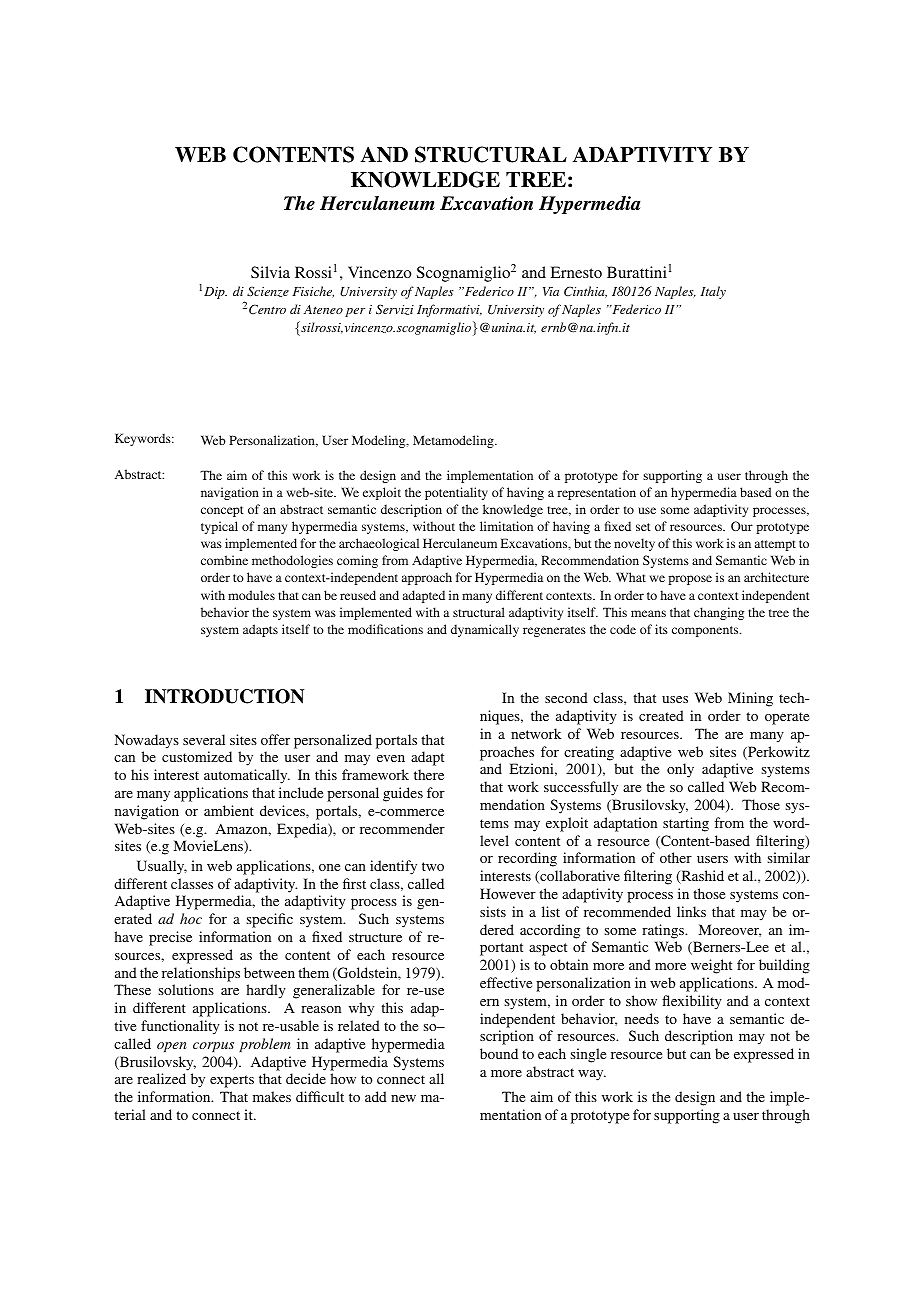  What do you see at coordinates (222, 511) in the screenshot?
I see `concept` at bounding box center [222, 511].
